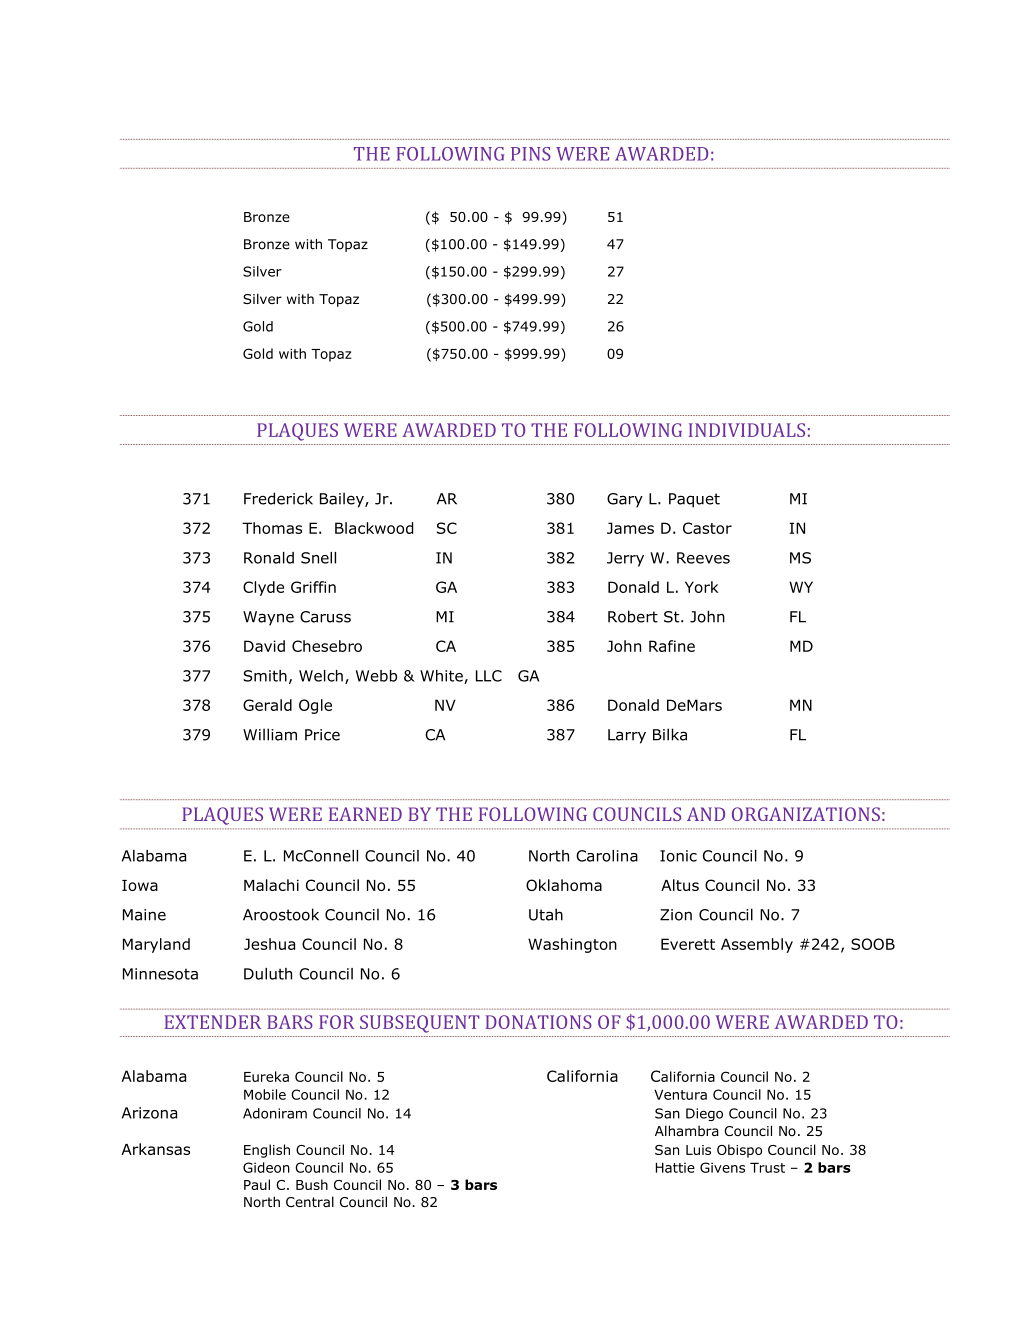 This screenshot has width=1032, height=1336. Describe the element at coordinates (312, 1184) in the screenshot. I see `Bush` at that location.
